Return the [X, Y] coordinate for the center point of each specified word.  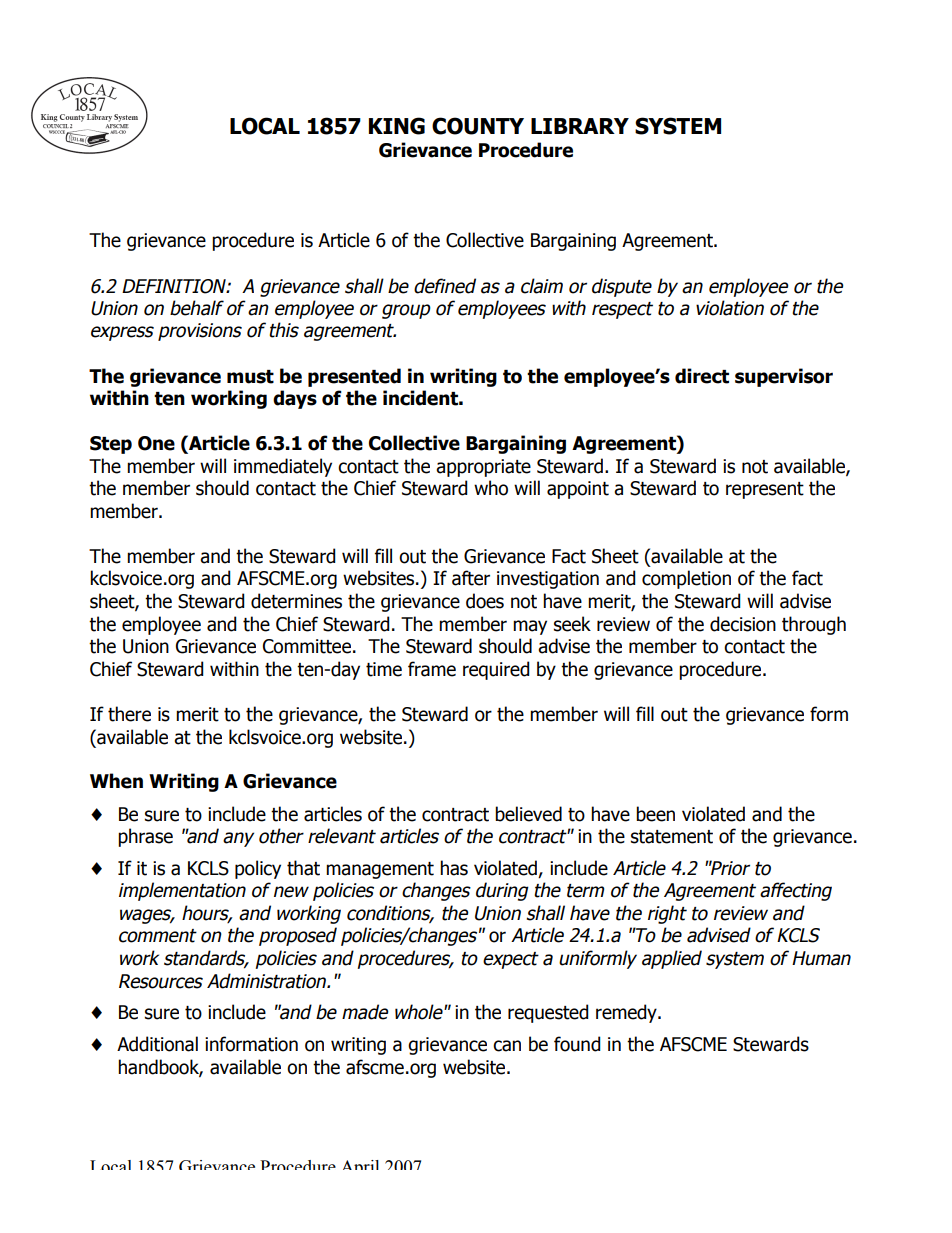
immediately [283, 467]
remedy [627, 1013]
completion [686, 579]
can [507, 1046]
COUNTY [478, 126]
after [471, 578]
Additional [157, 1044]
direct [702, 376]
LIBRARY [580, 126]
